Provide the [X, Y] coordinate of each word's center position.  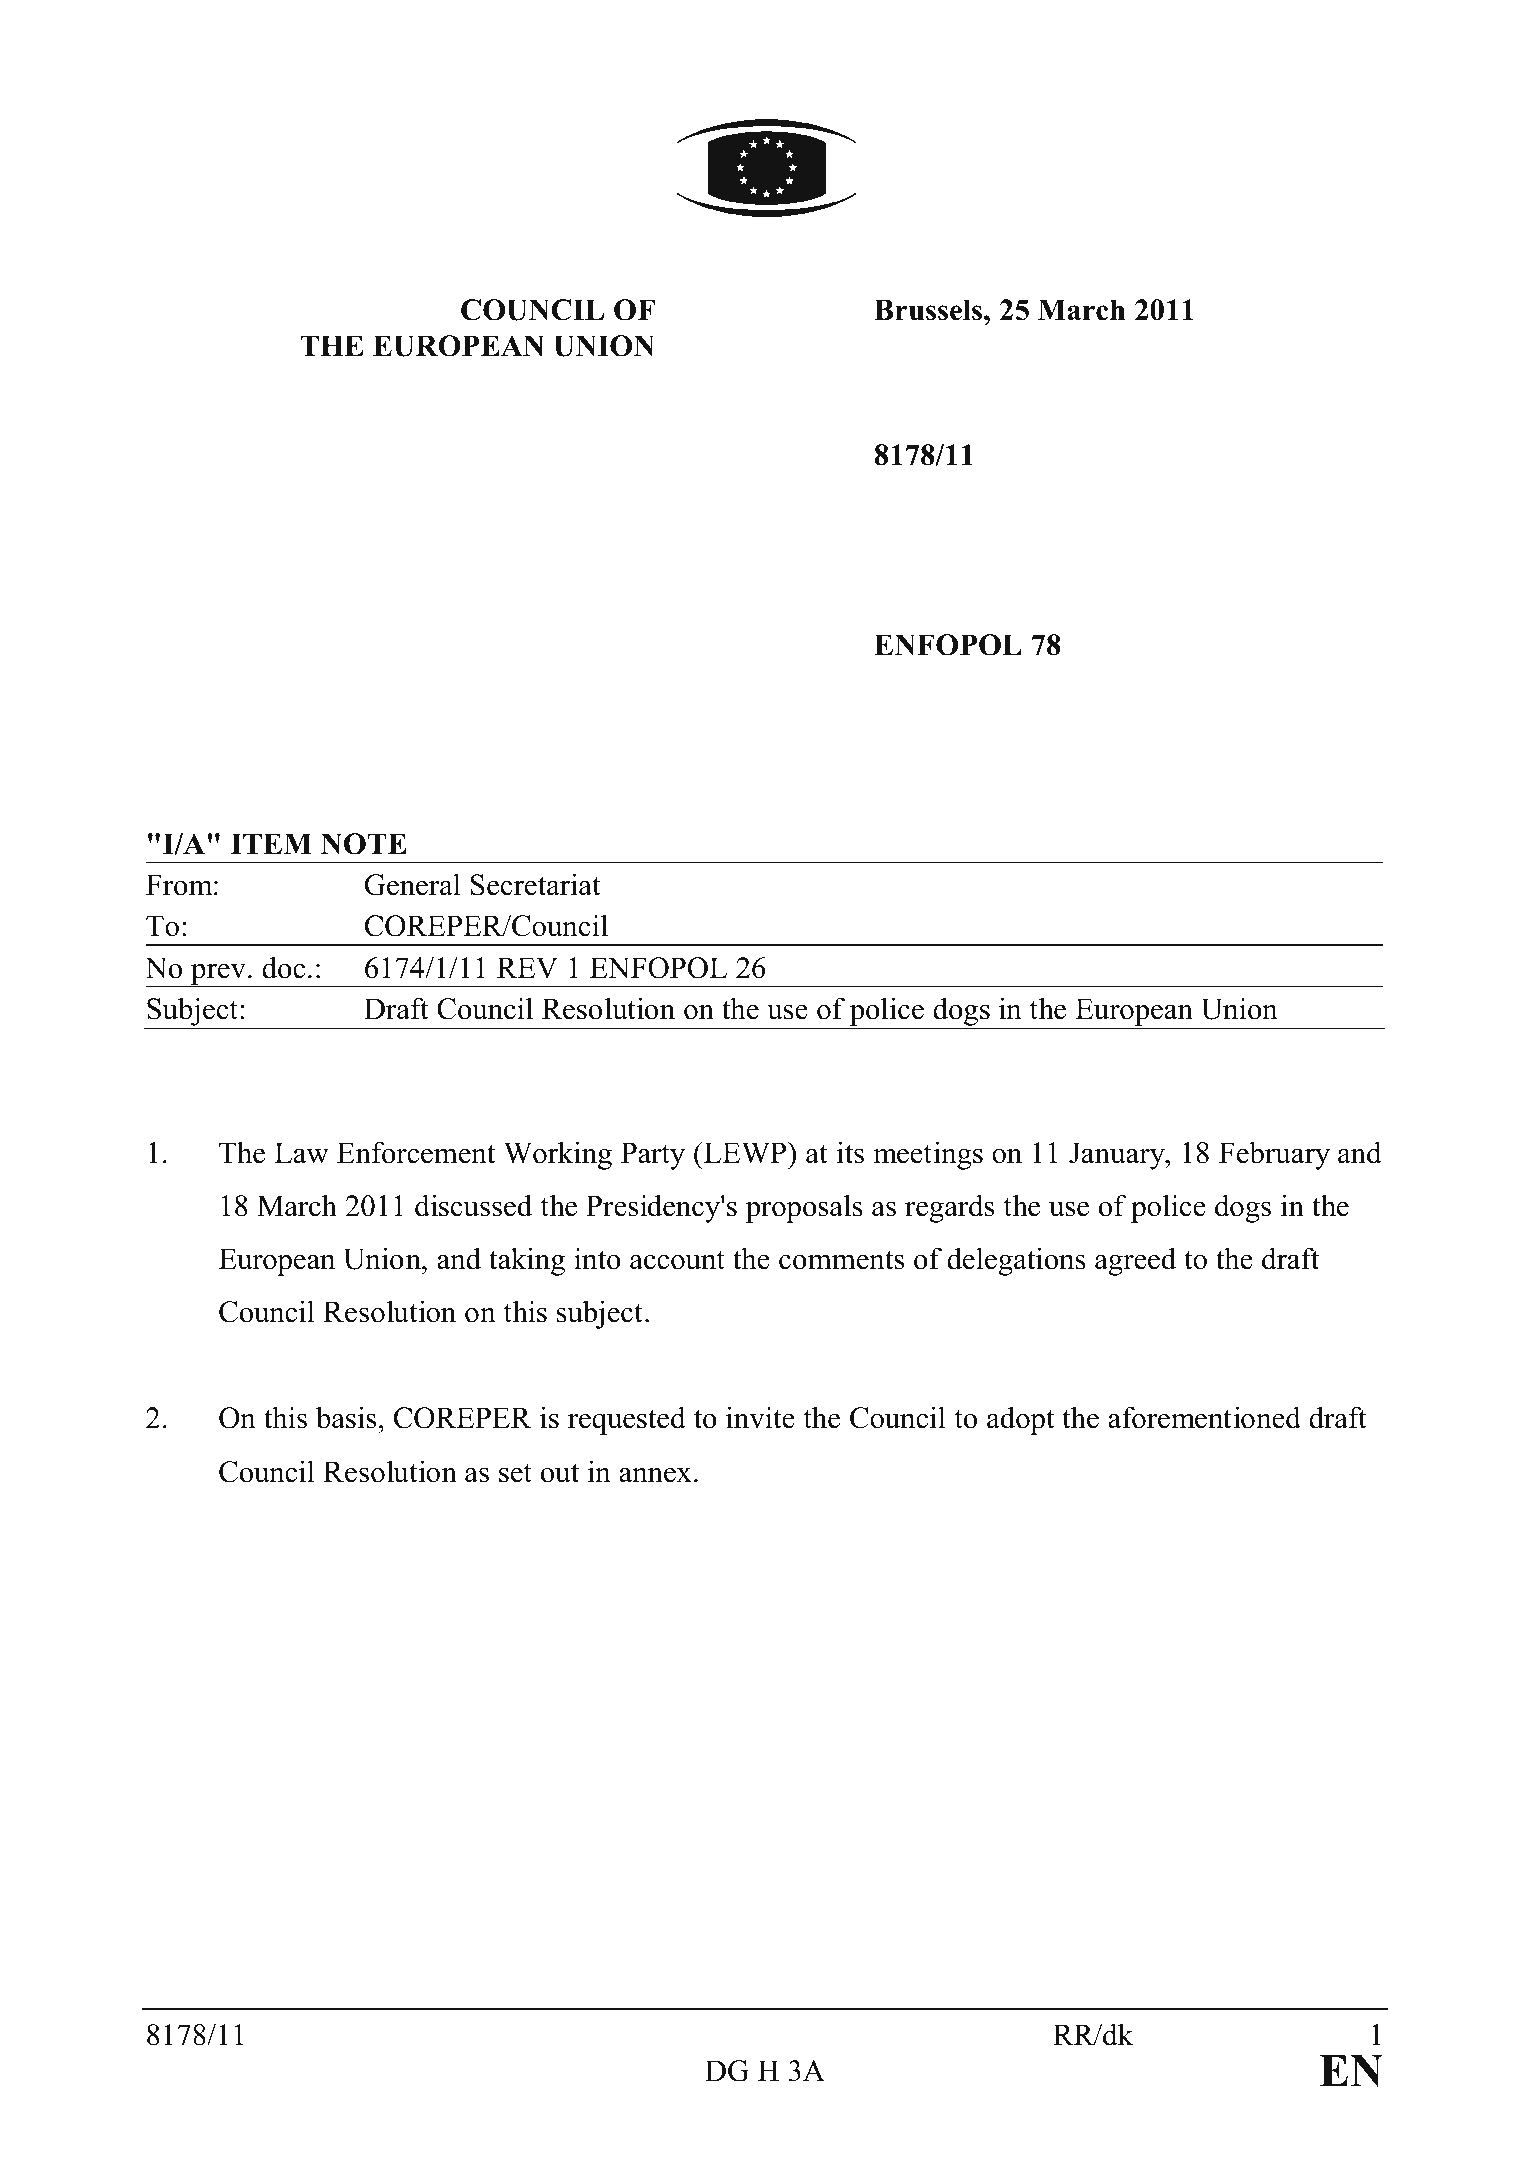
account [677, 1260]
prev [218, 975]
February [1274, 1155]
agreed [1135, 1261]
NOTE [364, 844]
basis [346, 1417]
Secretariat [536, 884]
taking [527, 1261]
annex [655, 1475]
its [850, 1152]
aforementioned [1204, 1417]
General [413, 884]
